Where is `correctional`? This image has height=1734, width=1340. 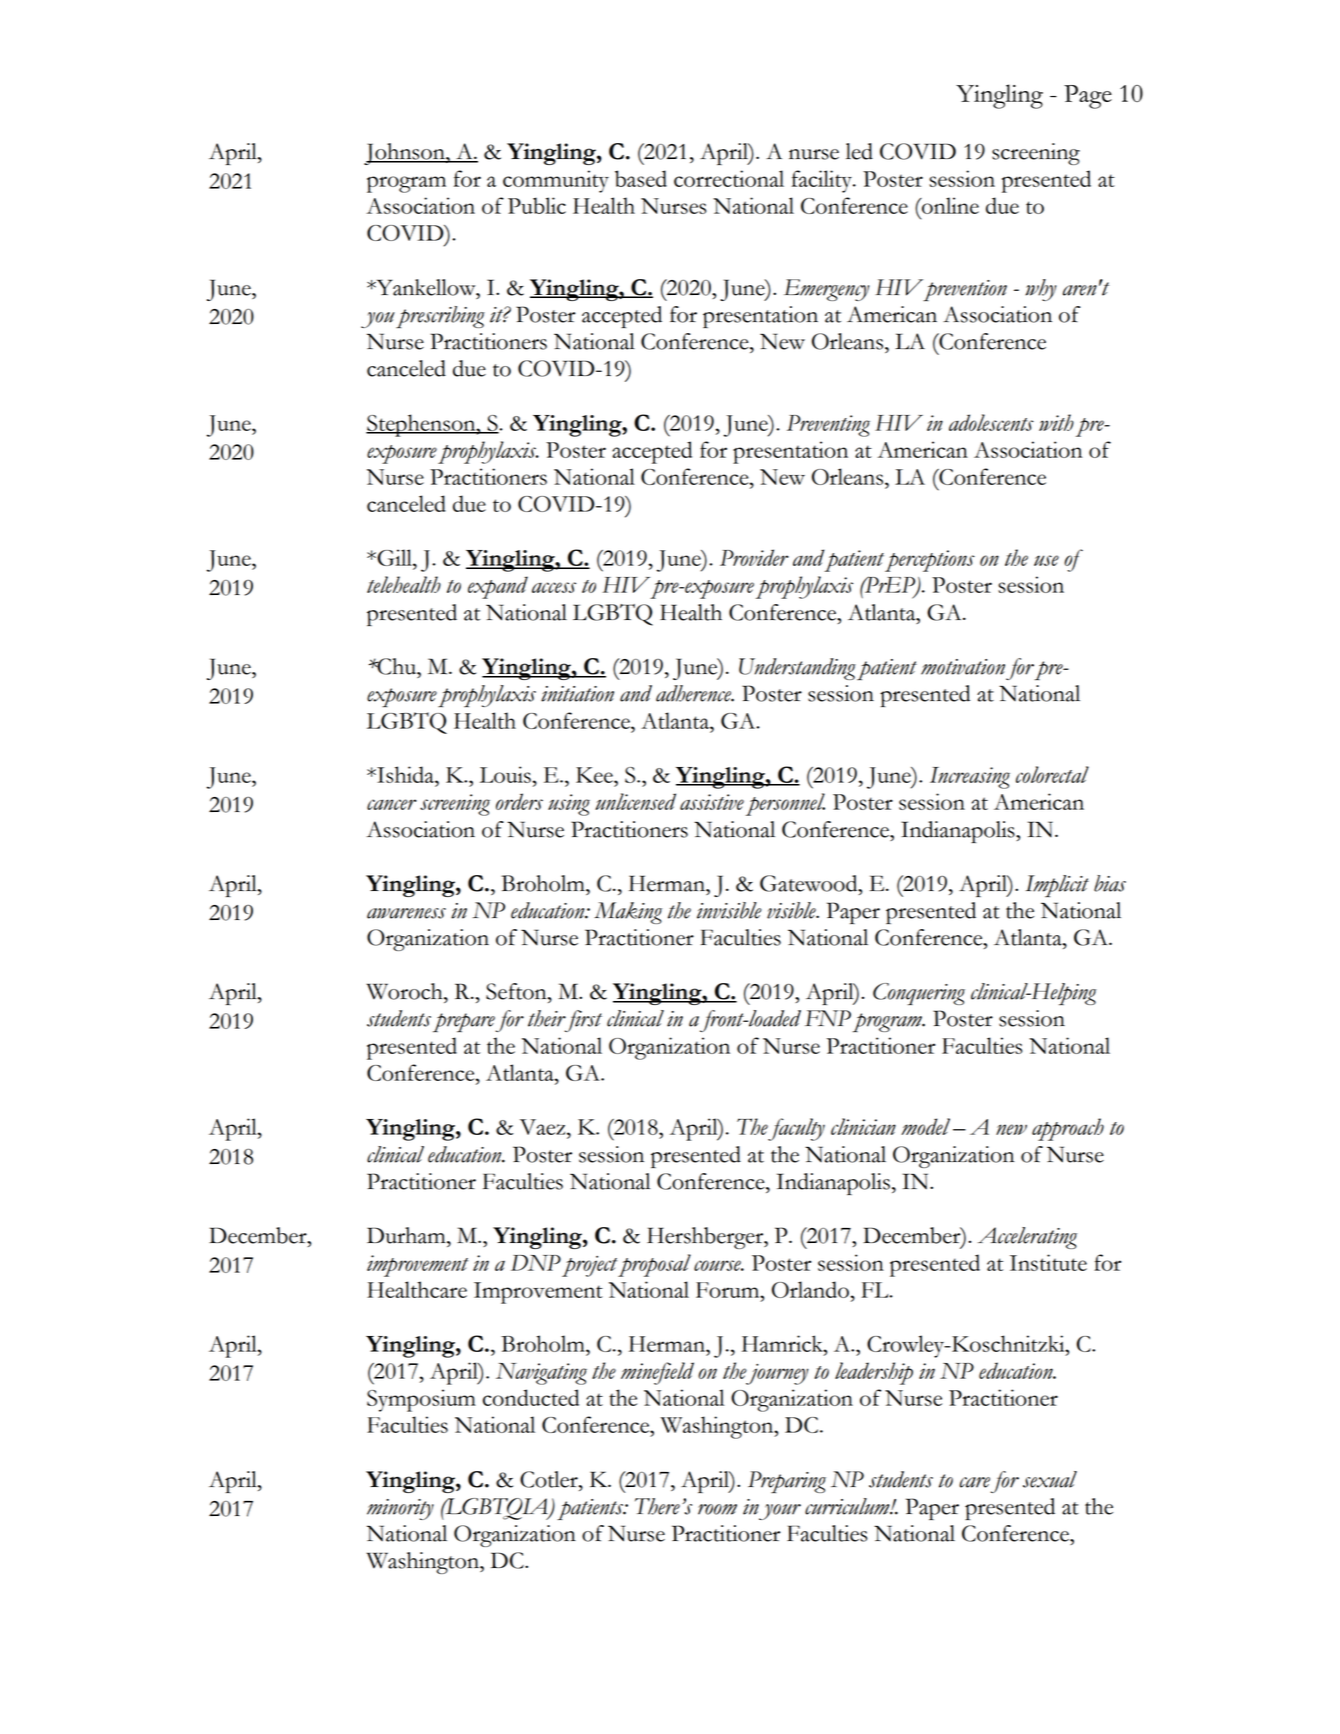
correctional is located at coordinates (729, 178).
